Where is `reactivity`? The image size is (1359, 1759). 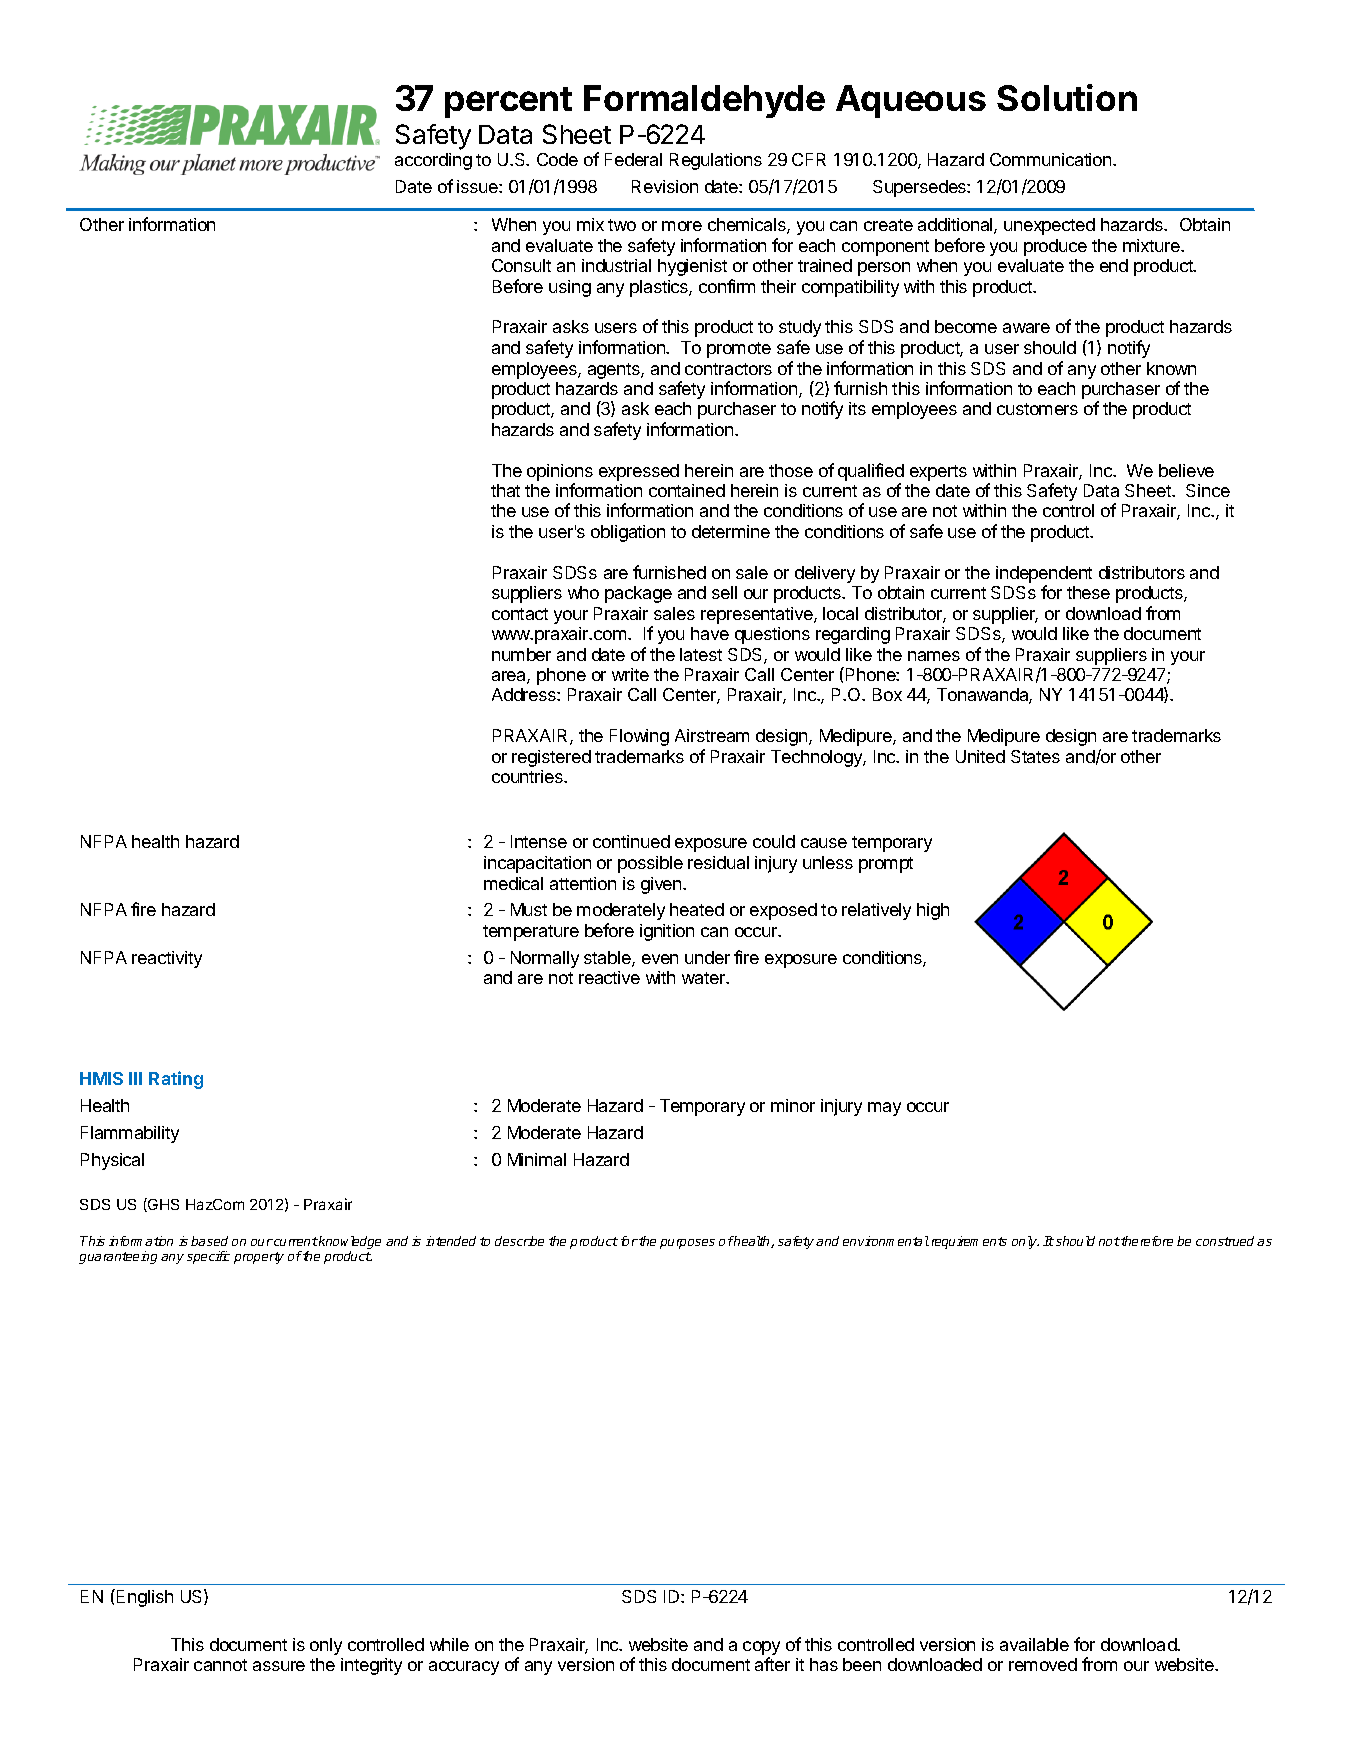 reactivity is located at coordinates (167, 959).
